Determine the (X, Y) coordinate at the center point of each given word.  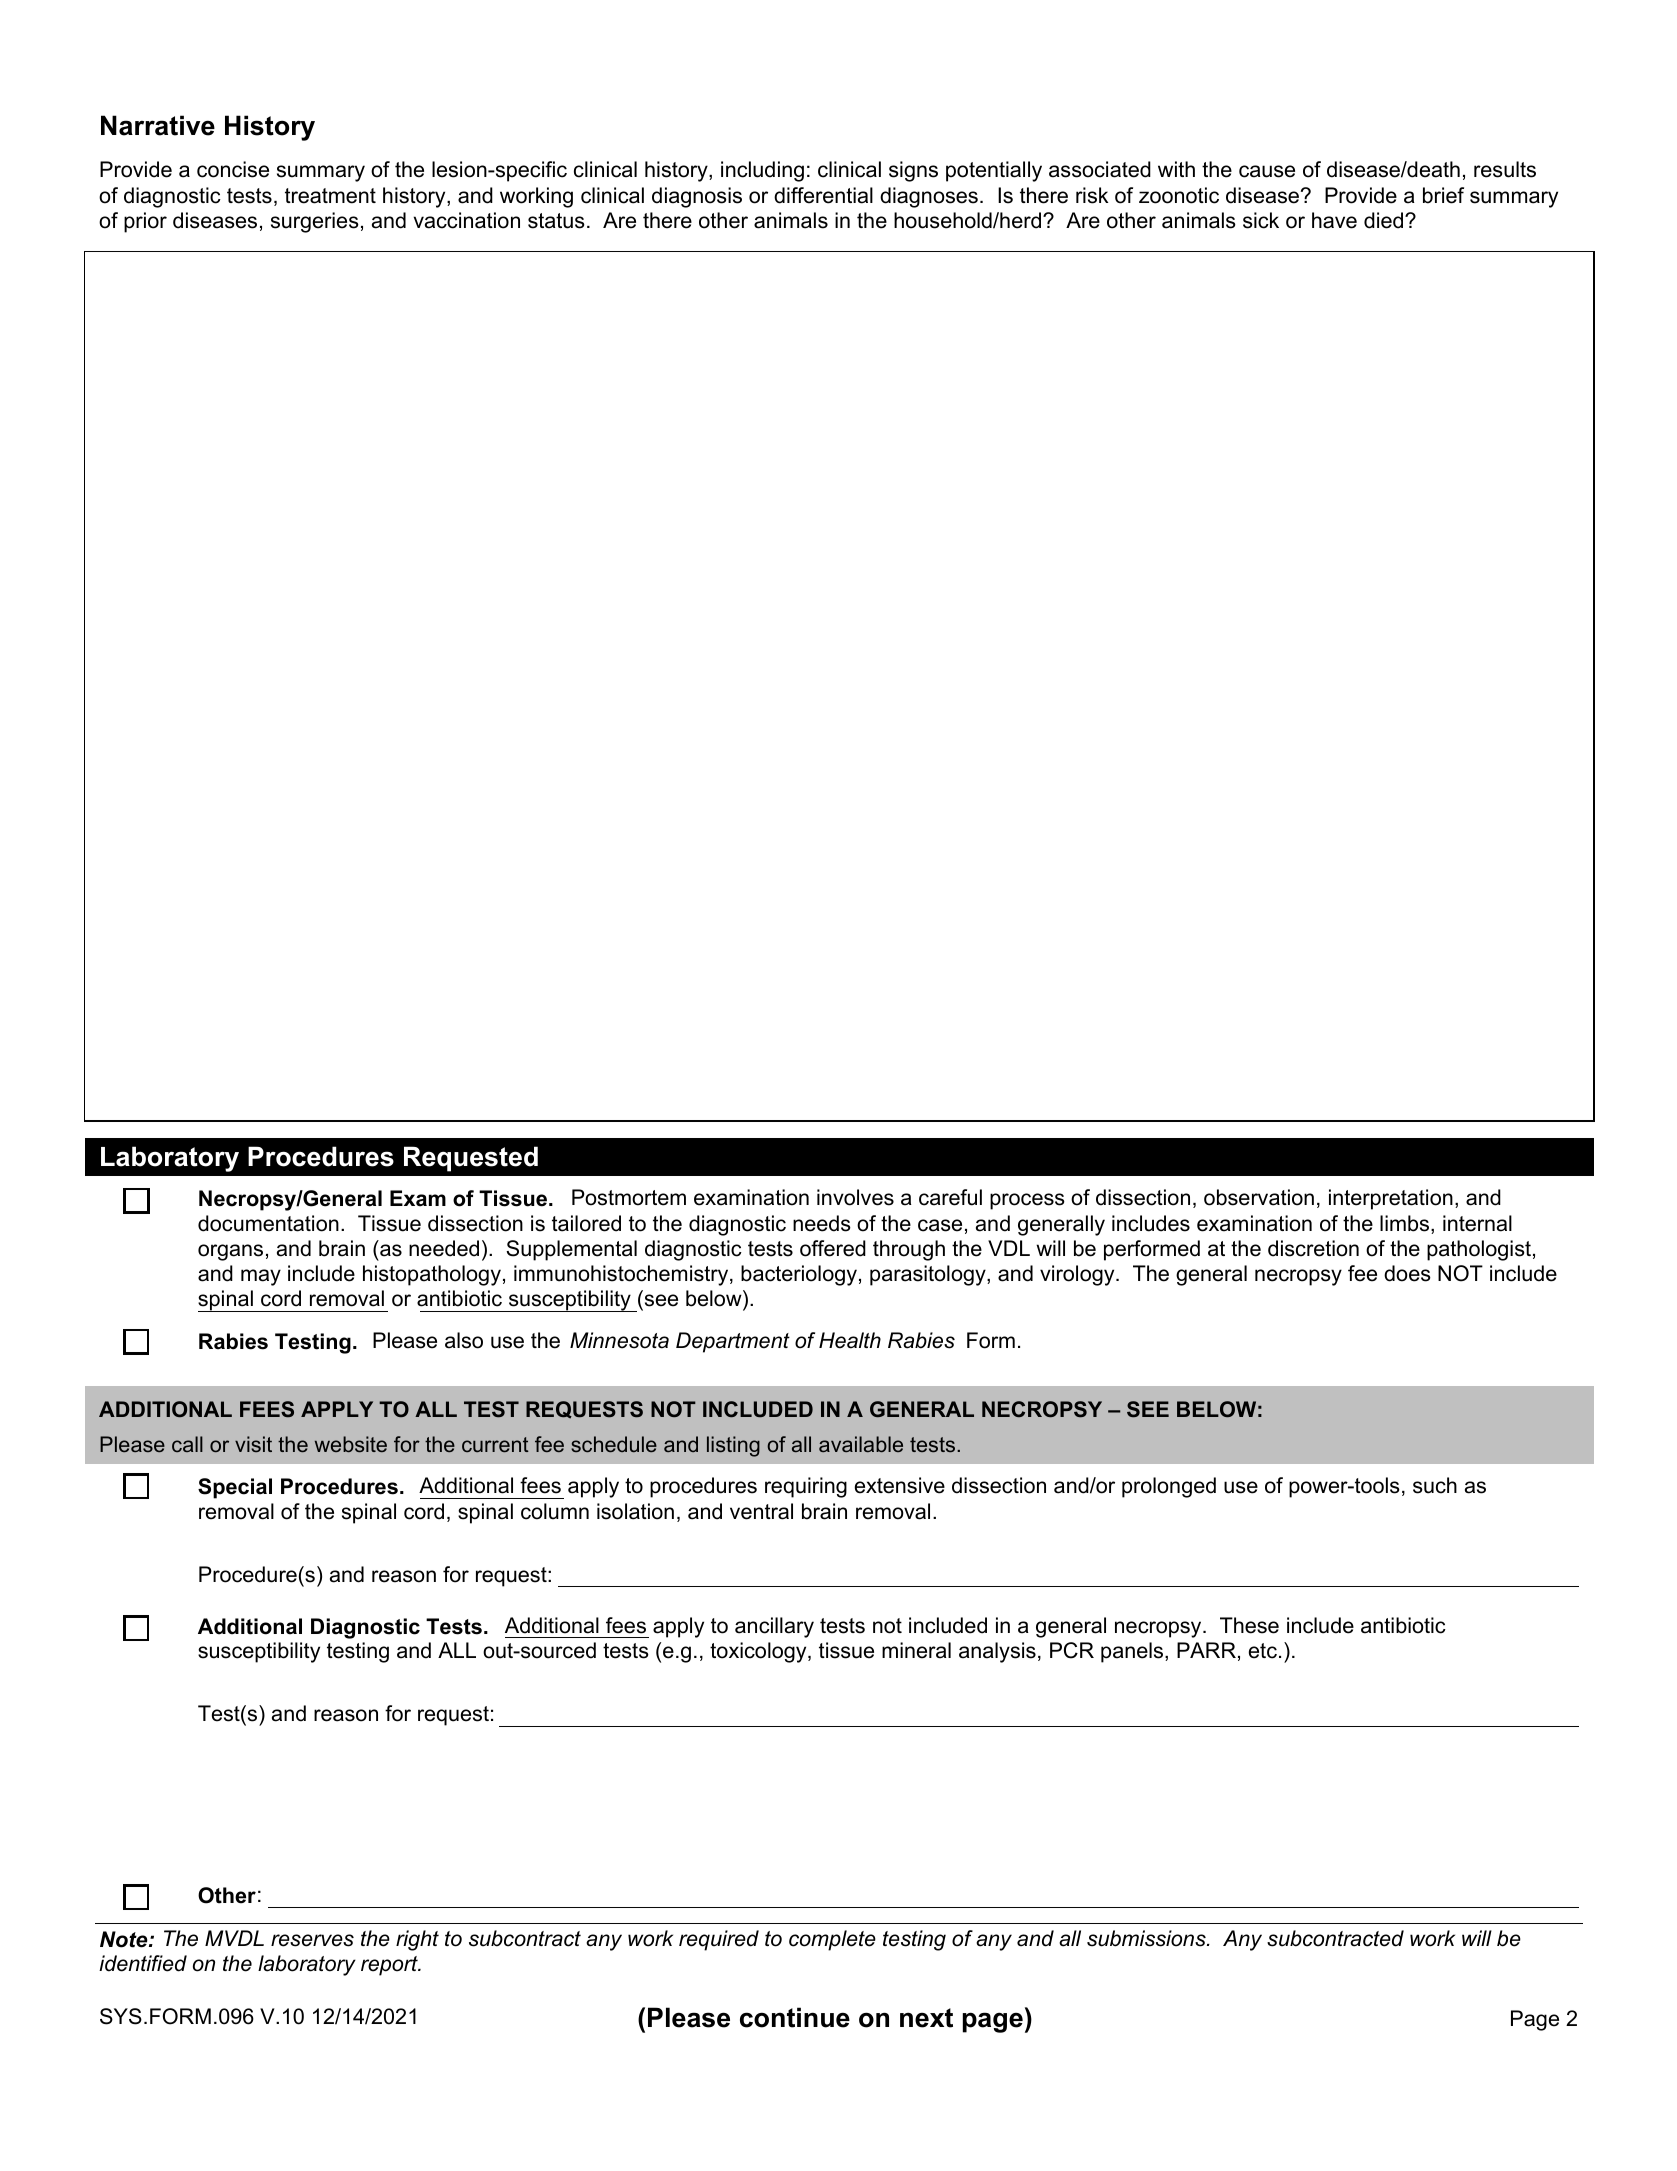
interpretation (1391, 1199)
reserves (312, 1940)
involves (855, 1197)
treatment (330, 196)
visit (253, 1444)
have (1334, 220)
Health (850, 1340)
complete (832, 1940)
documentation (268, 1223)
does (1407, 1273)
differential (823, 195)
